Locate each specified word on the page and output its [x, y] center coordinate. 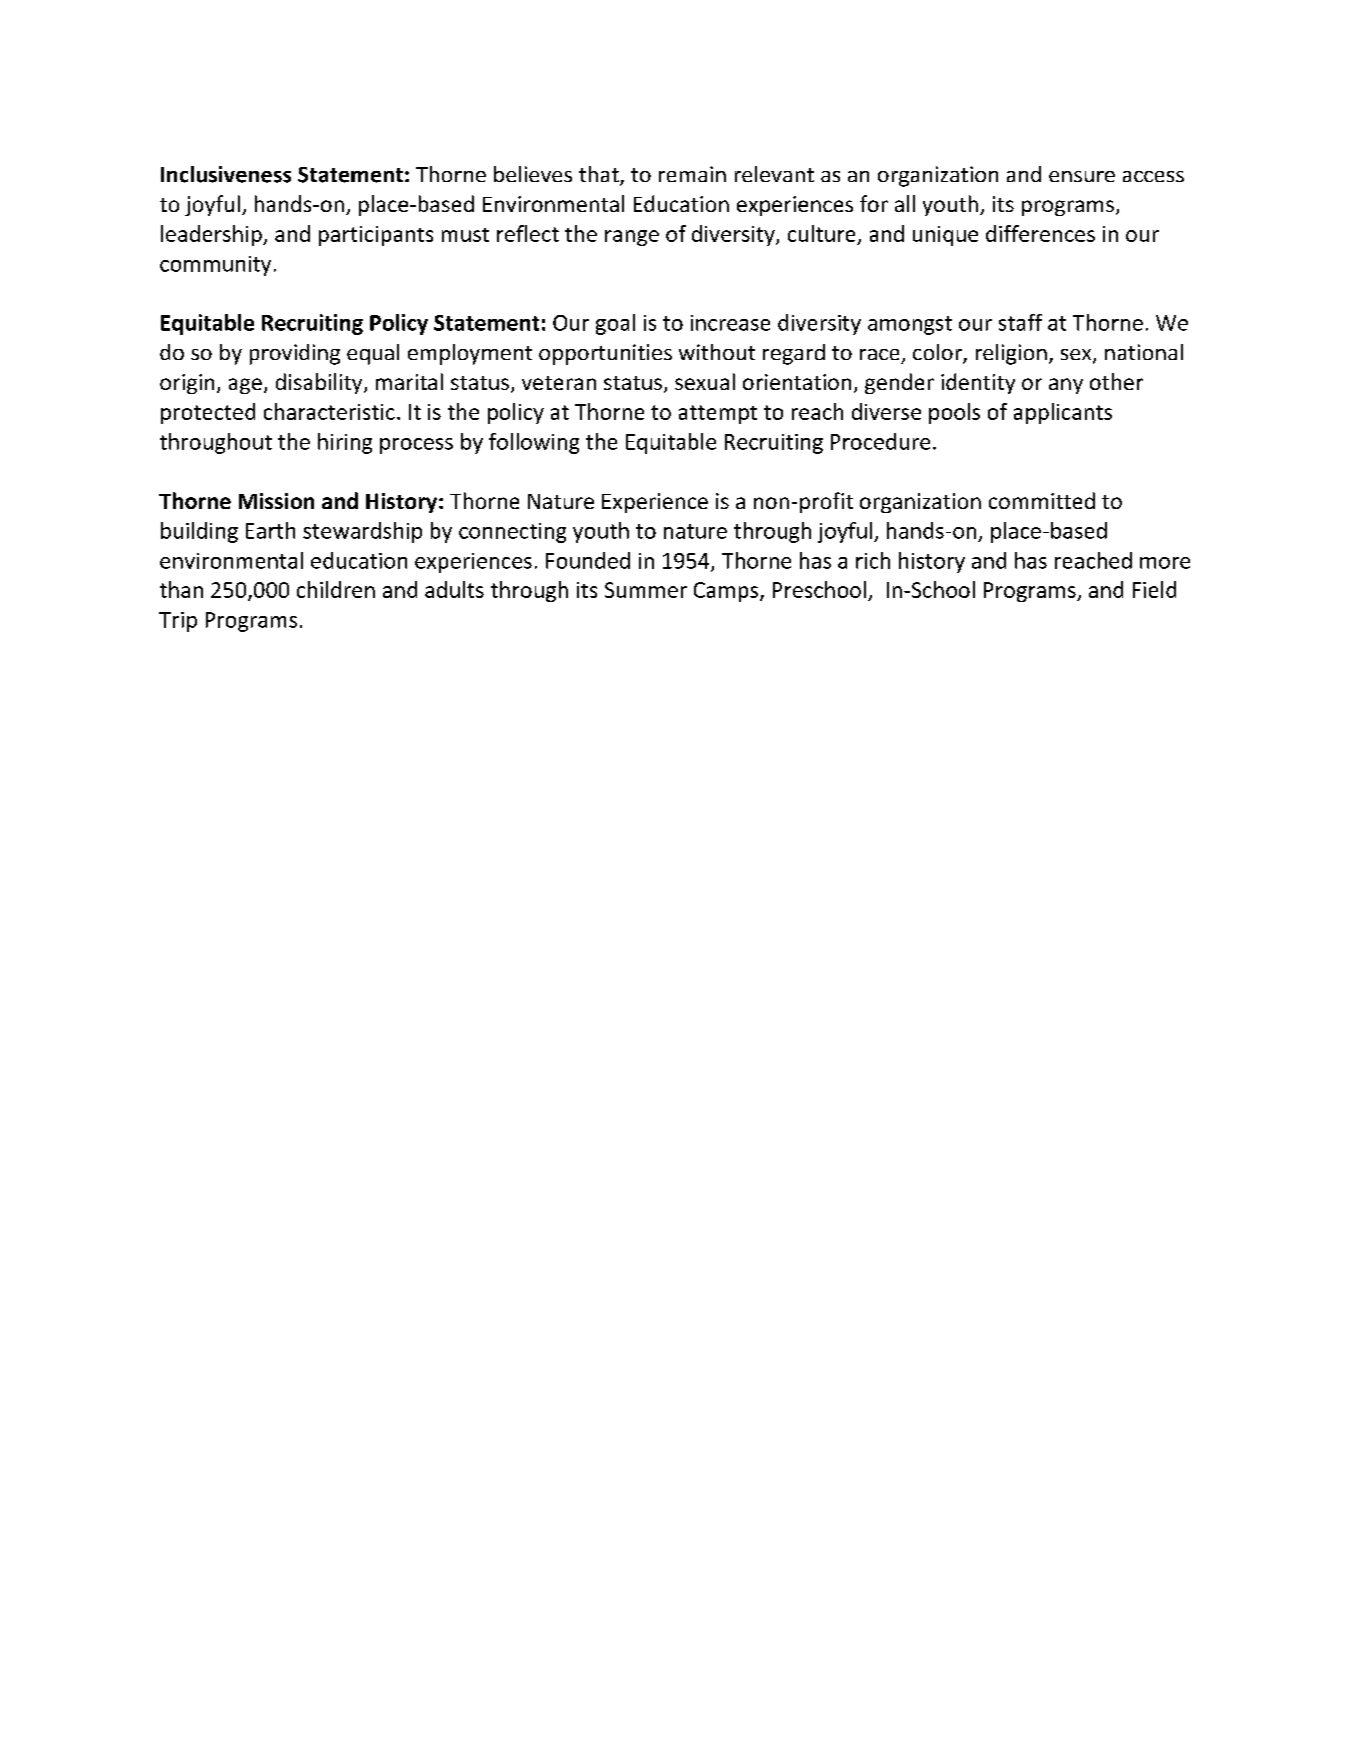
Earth [270, 530]
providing [295, 354]
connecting [512, 533]
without [717, 352]
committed [1042, 500]
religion [1011, 354]
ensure [1082, 176]
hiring [345, 443]
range [632, 238]
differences [1040, 233]
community [215, 266]
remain [692, 174]
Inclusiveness [226, 174]
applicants [1063, 413]
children [336, 589]
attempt [718, 414]
